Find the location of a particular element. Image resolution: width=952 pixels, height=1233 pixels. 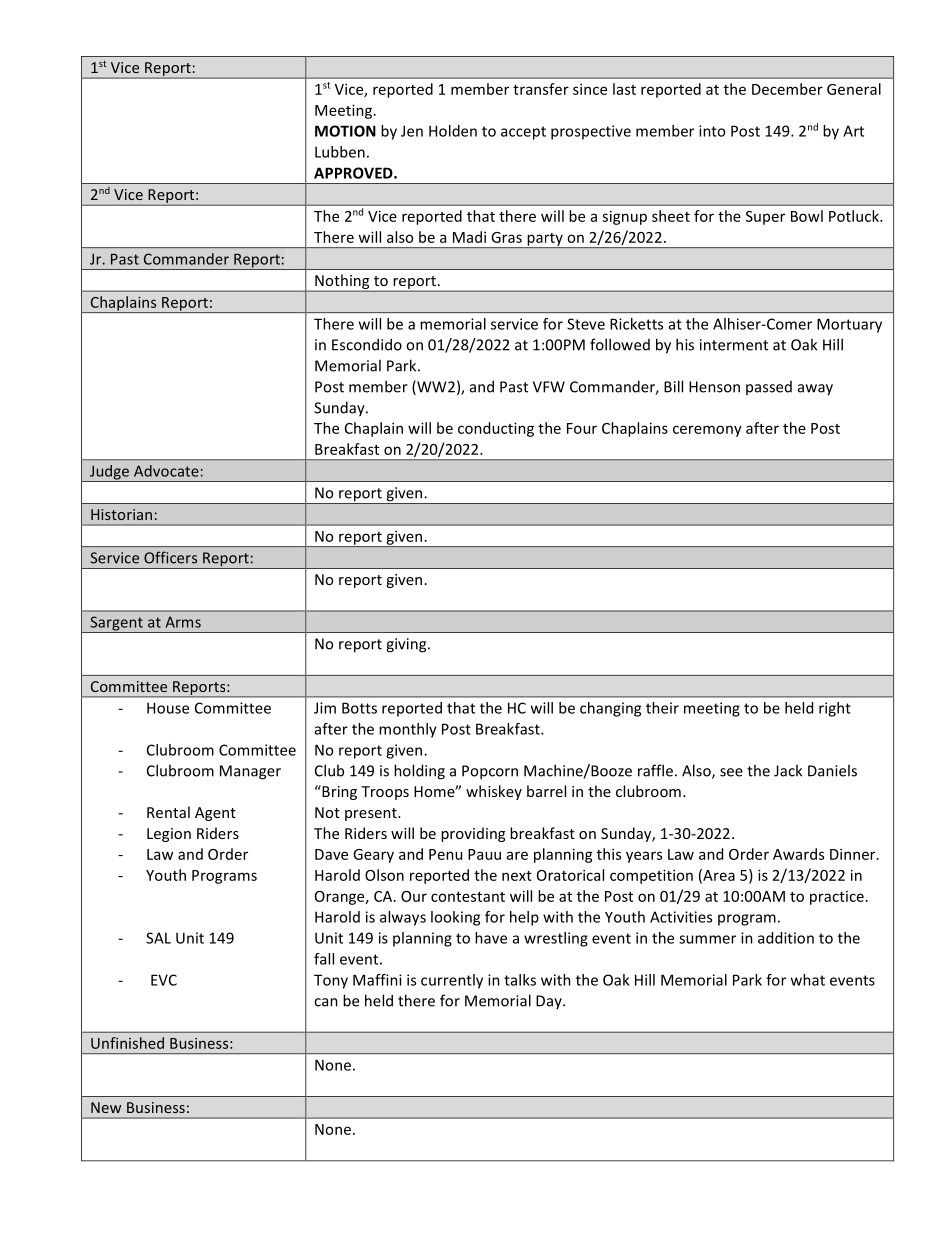

Arms is located at coordinates (183, 622).
